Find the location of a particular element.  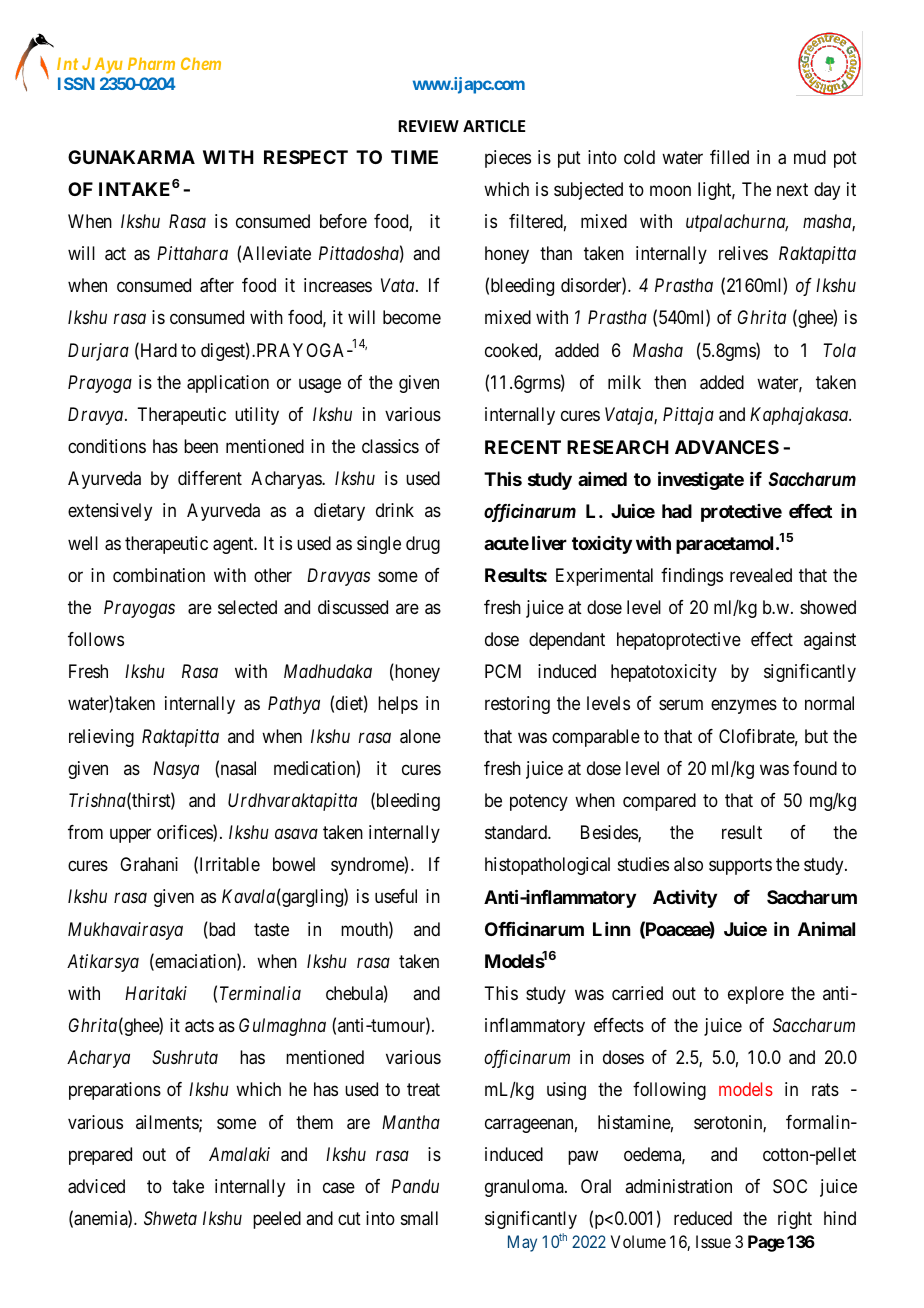

PCM is located at coordinates (503, 671).
